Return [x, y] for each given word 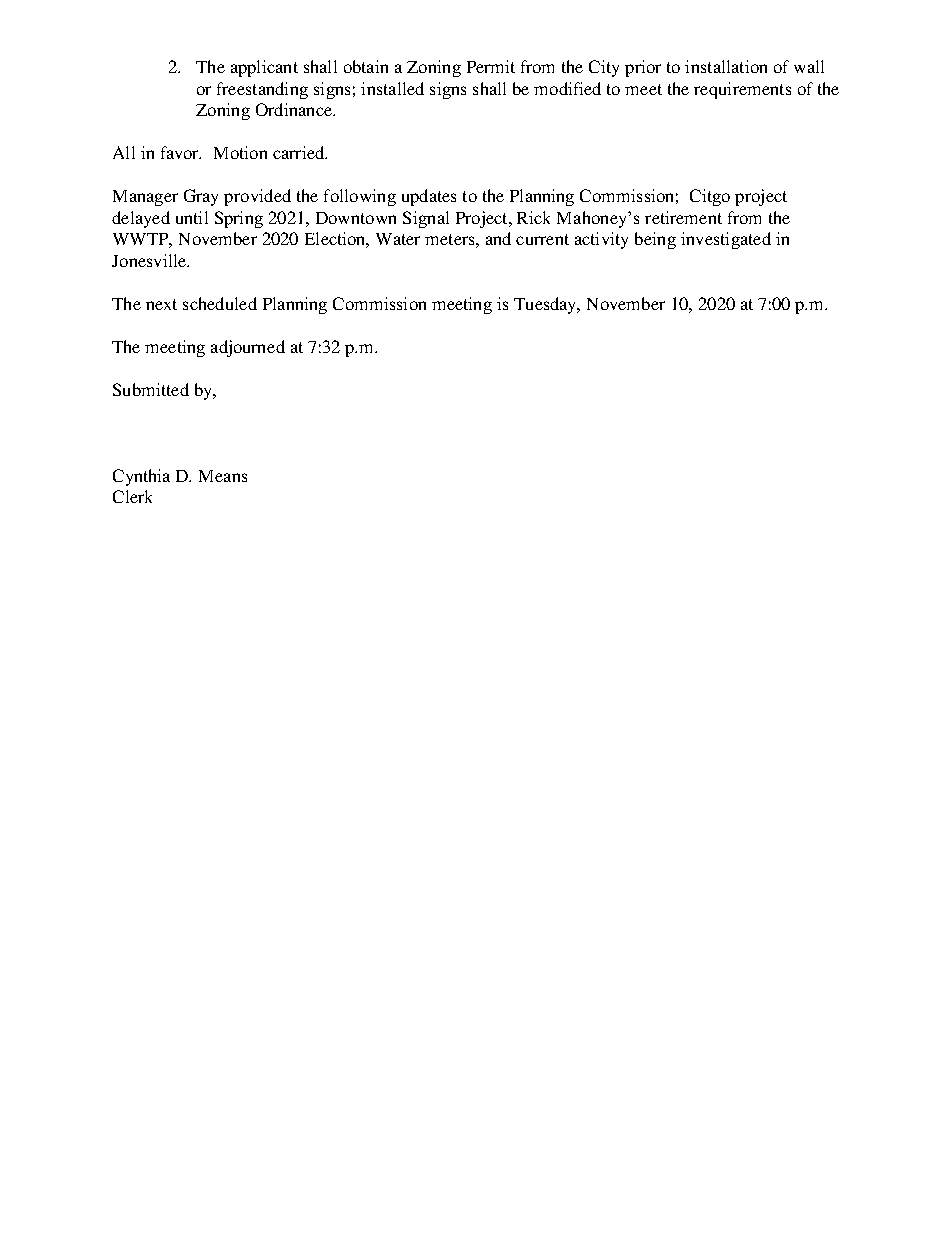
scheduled [220, 303]
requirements [742, 90]
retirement [683, 217]
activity [601, 240]
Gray [201, 197]
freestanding [262, 90]
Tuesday [546, 305]
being [655, 240]
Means [223, 476]
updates [429, 197]
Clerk [132, 496]
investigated [726, 240]
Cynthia [141, 477]
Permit [491, 66]
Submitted [151, 389]
